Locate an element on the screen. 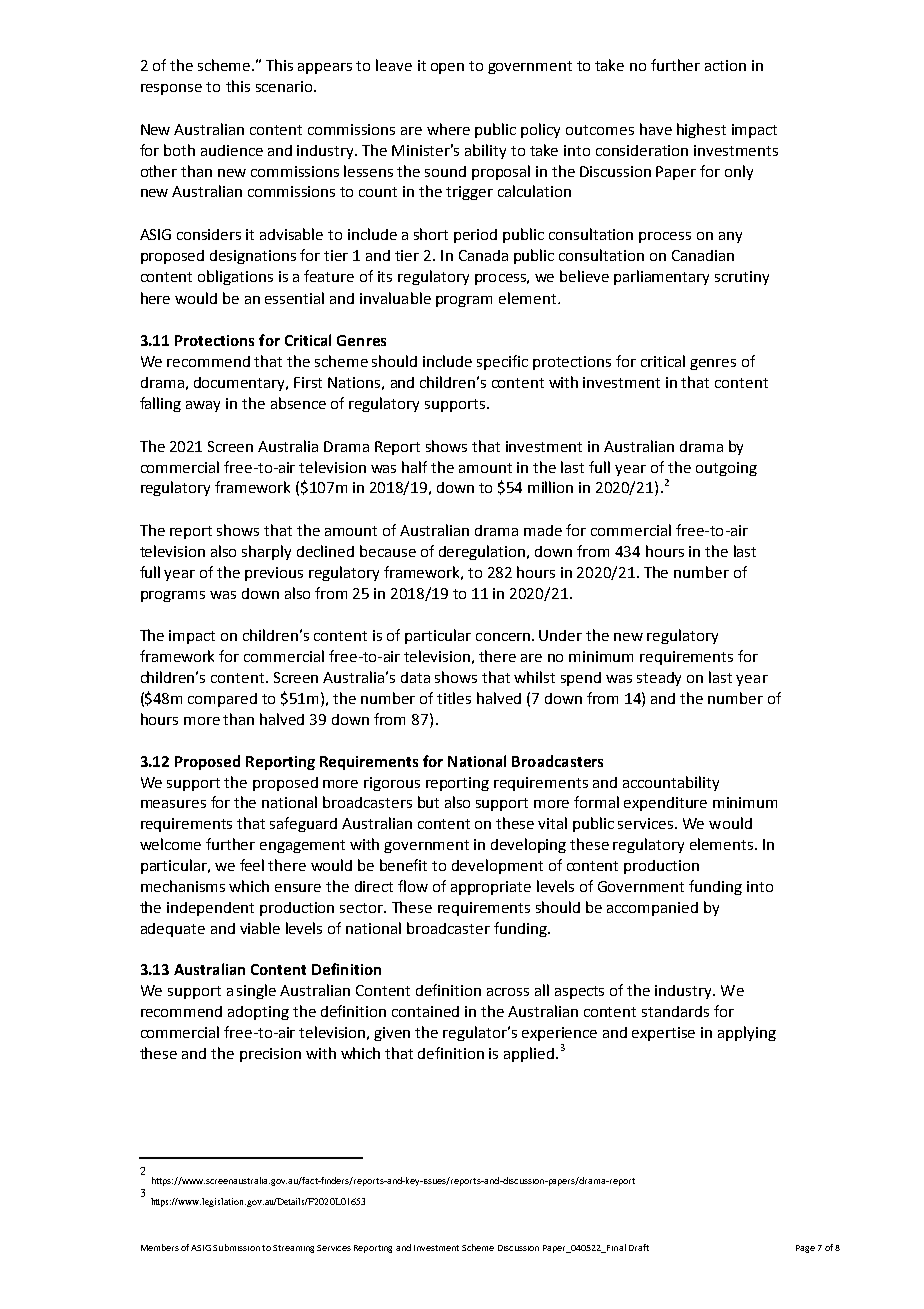  development is located at coordinates (497, 866).
